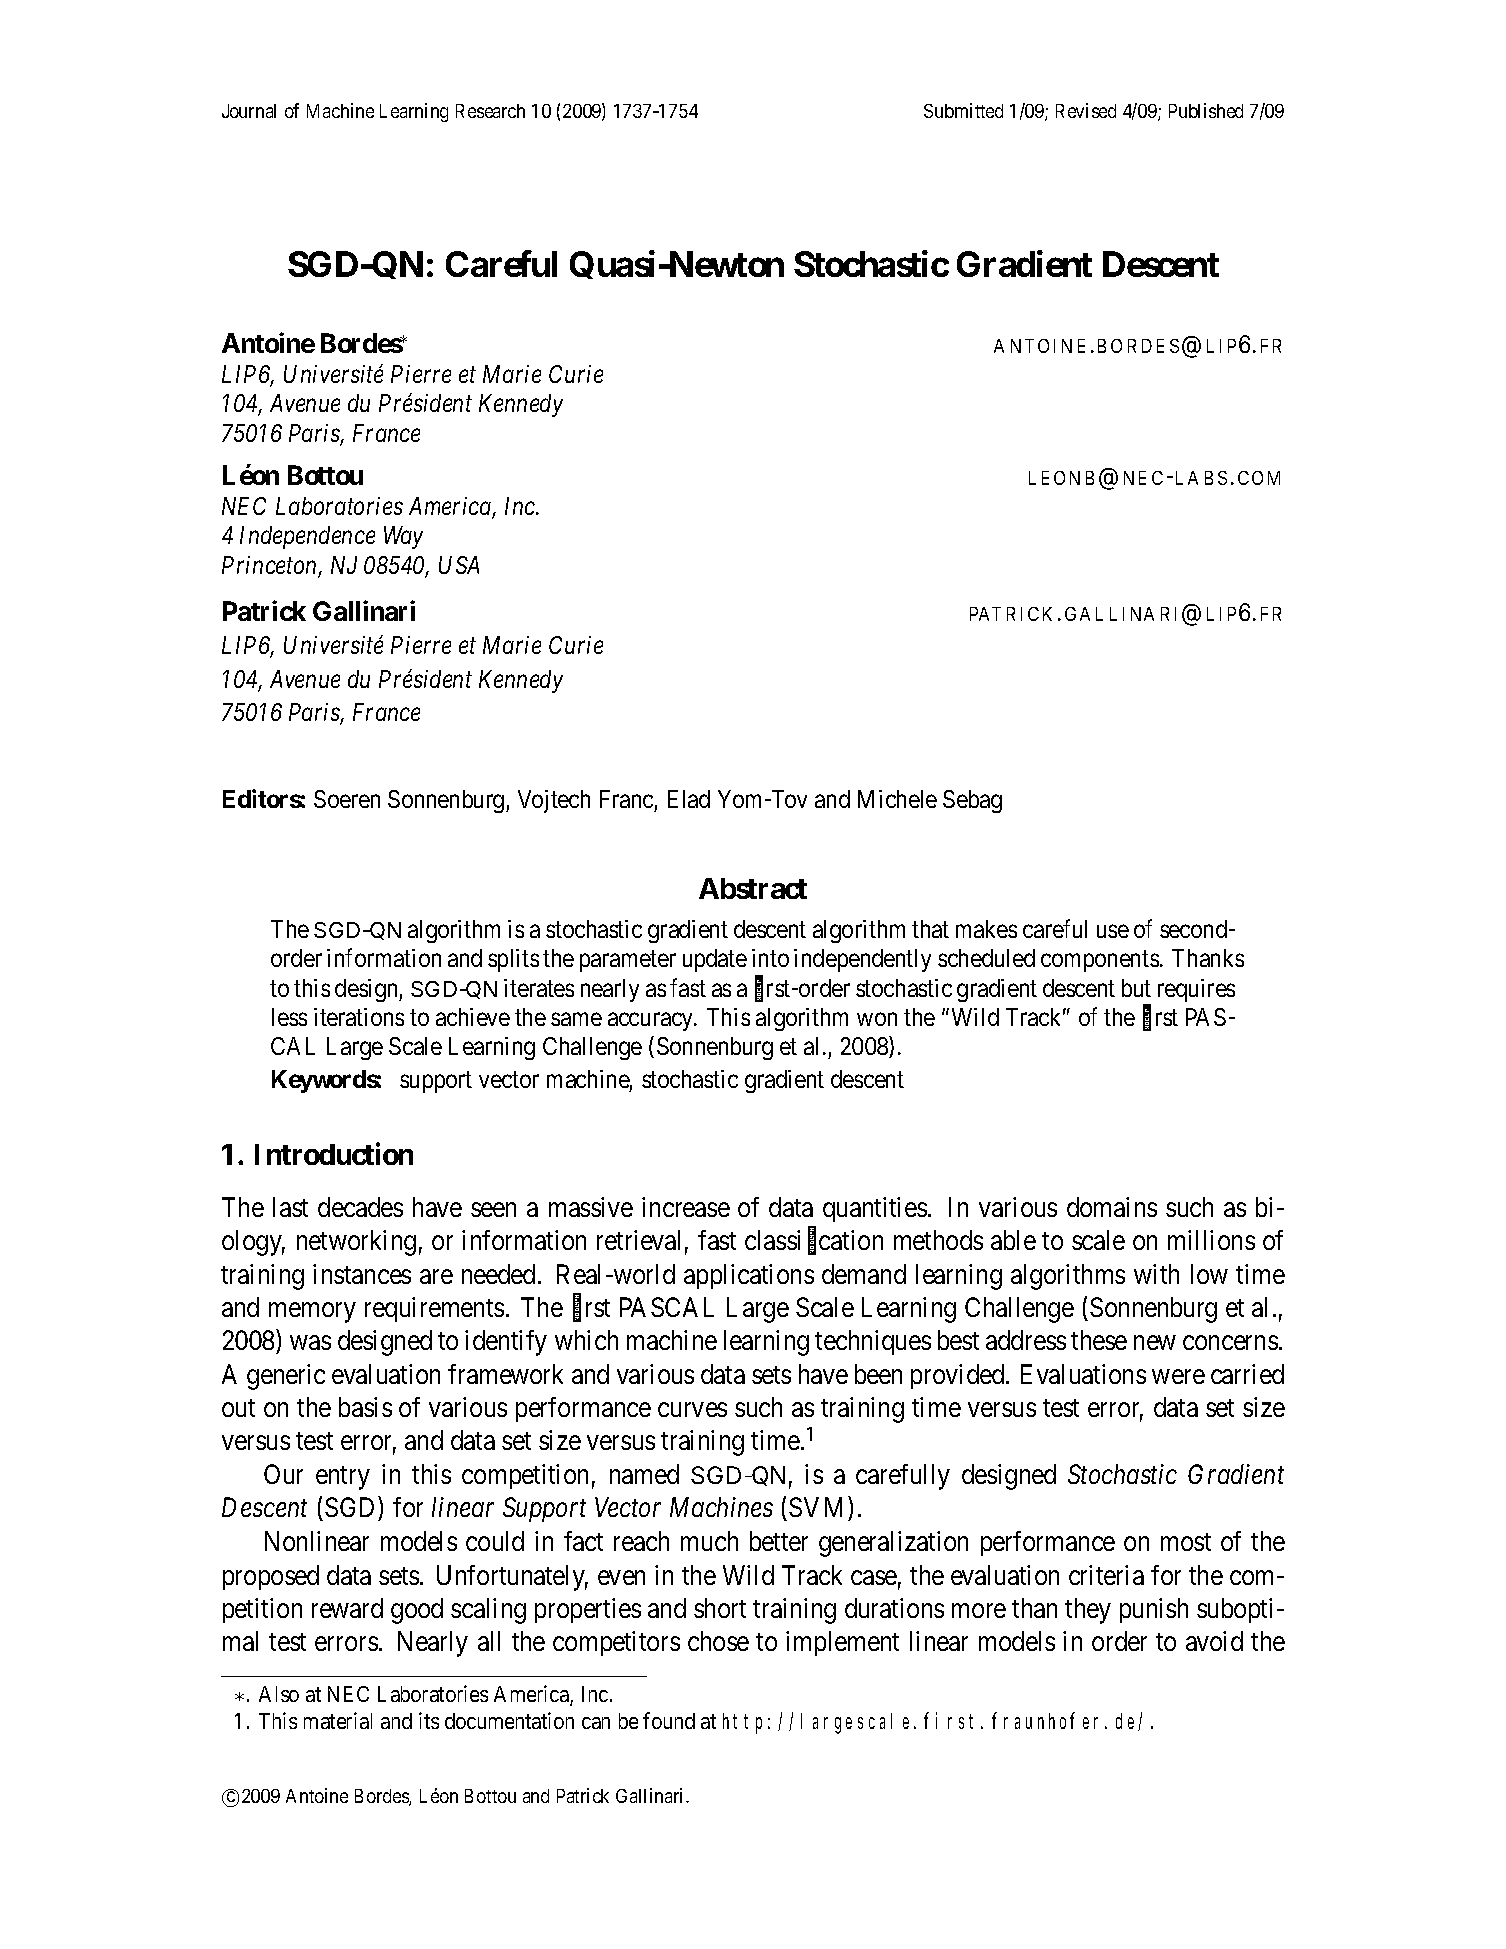 This screenshot has height=1949, width=1506. Describe the element at coordinates (1136, 988) in the screenshot. I see `but` at that location.
